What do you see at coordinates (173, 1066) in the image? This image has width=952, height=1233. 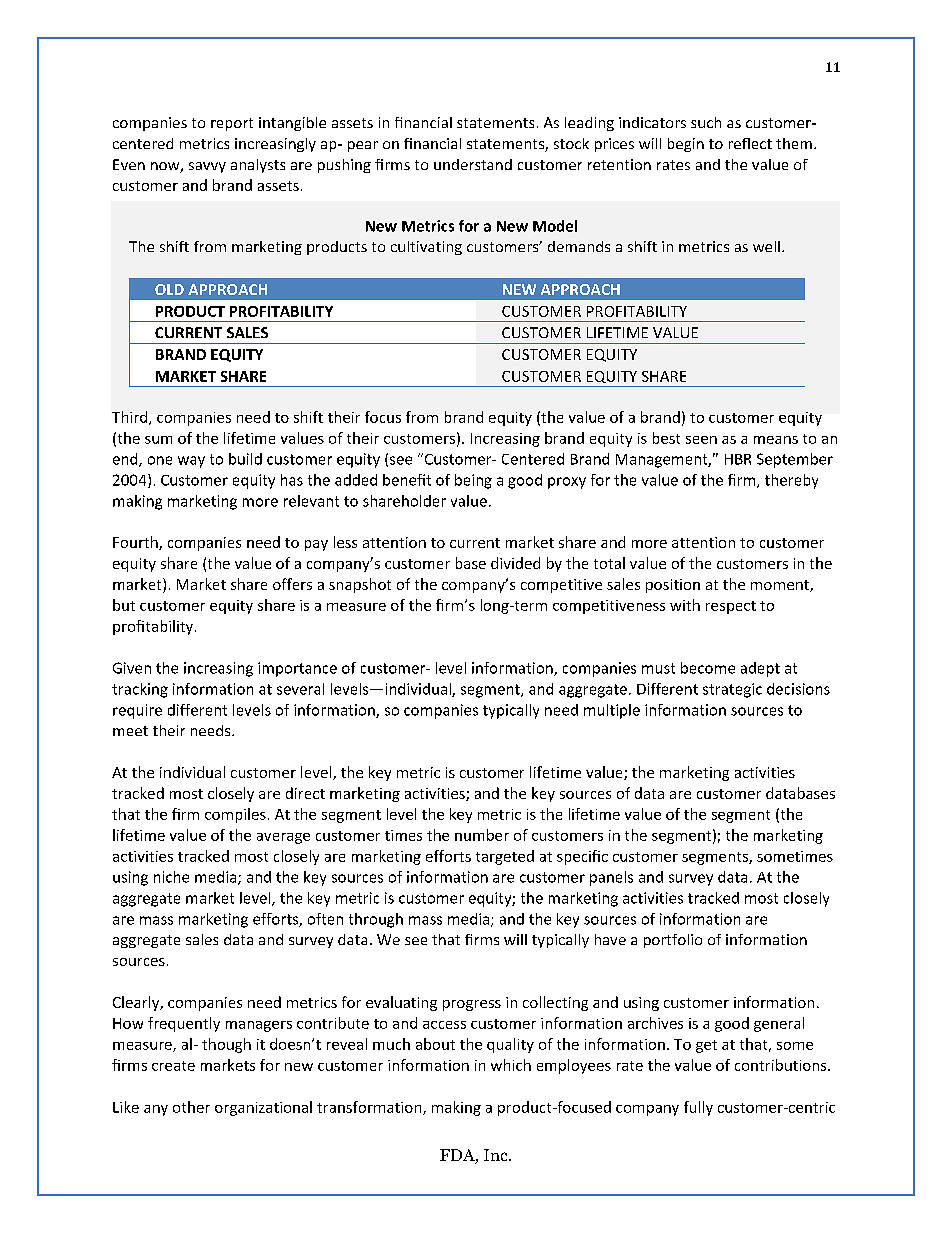 I see `create` at bounding box center [173, 1066].
